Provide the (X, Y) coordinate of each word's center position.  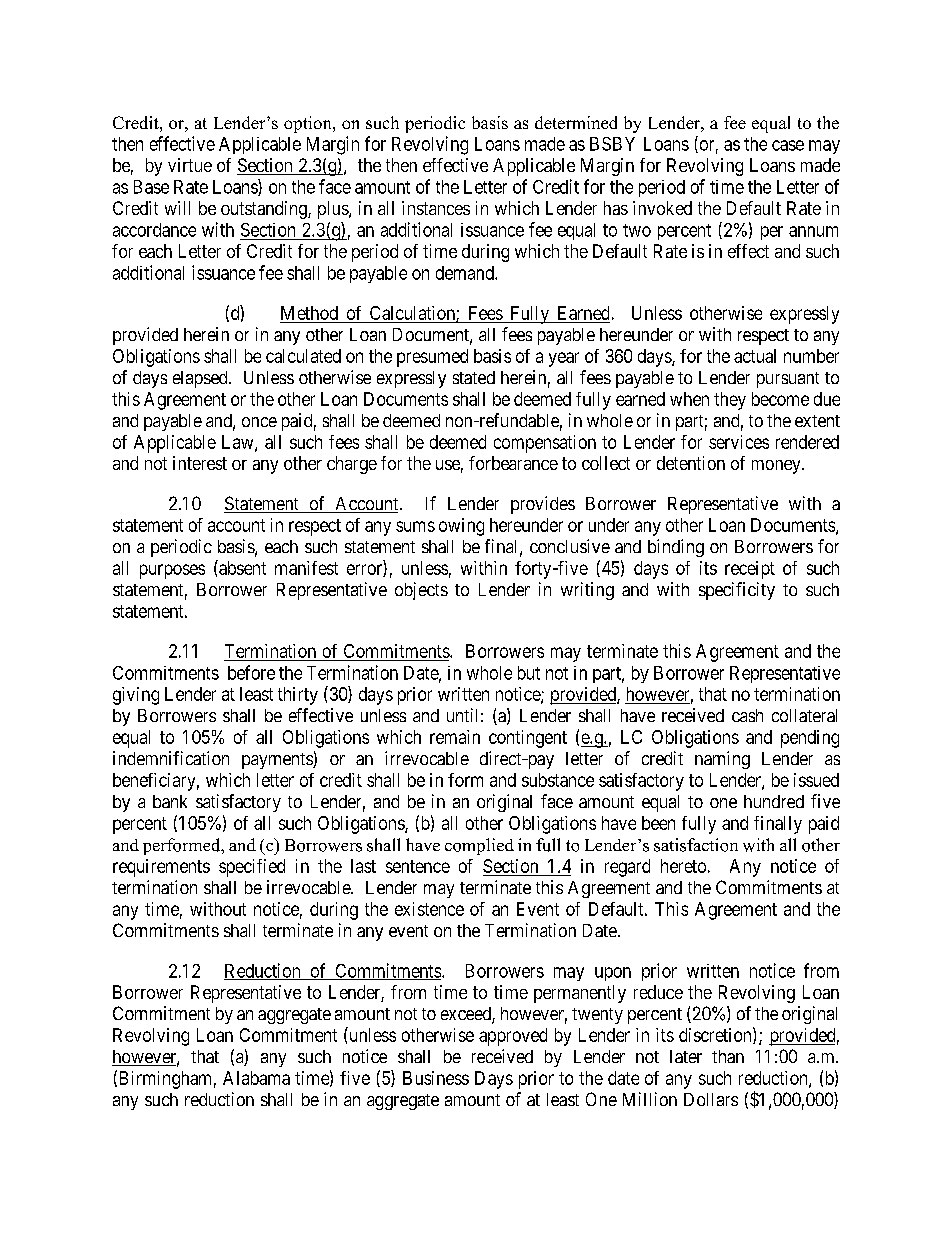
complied (479, 846)
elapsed (201, 379)
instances (436, 208)
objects (421, 591)
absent (241, 567)
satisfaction (696, 845)
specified (252, 868)
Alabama (256, 1078)
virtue (190, 165)
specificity (737, 591)
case (788, 145)
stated (474, 377)
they (730, 401)
